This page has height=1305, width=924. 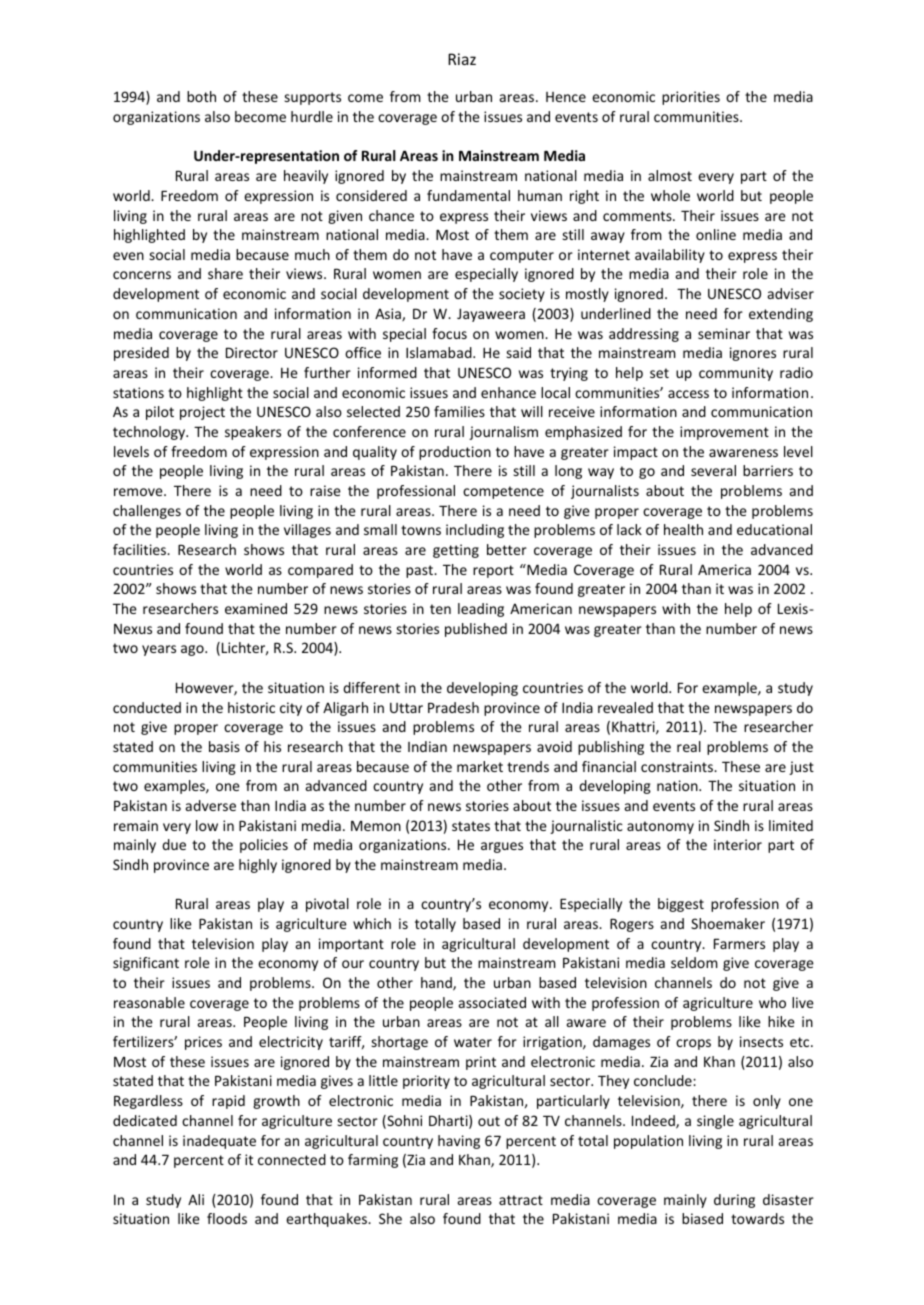 I want to click on having, so click(x=459, y=1142).
